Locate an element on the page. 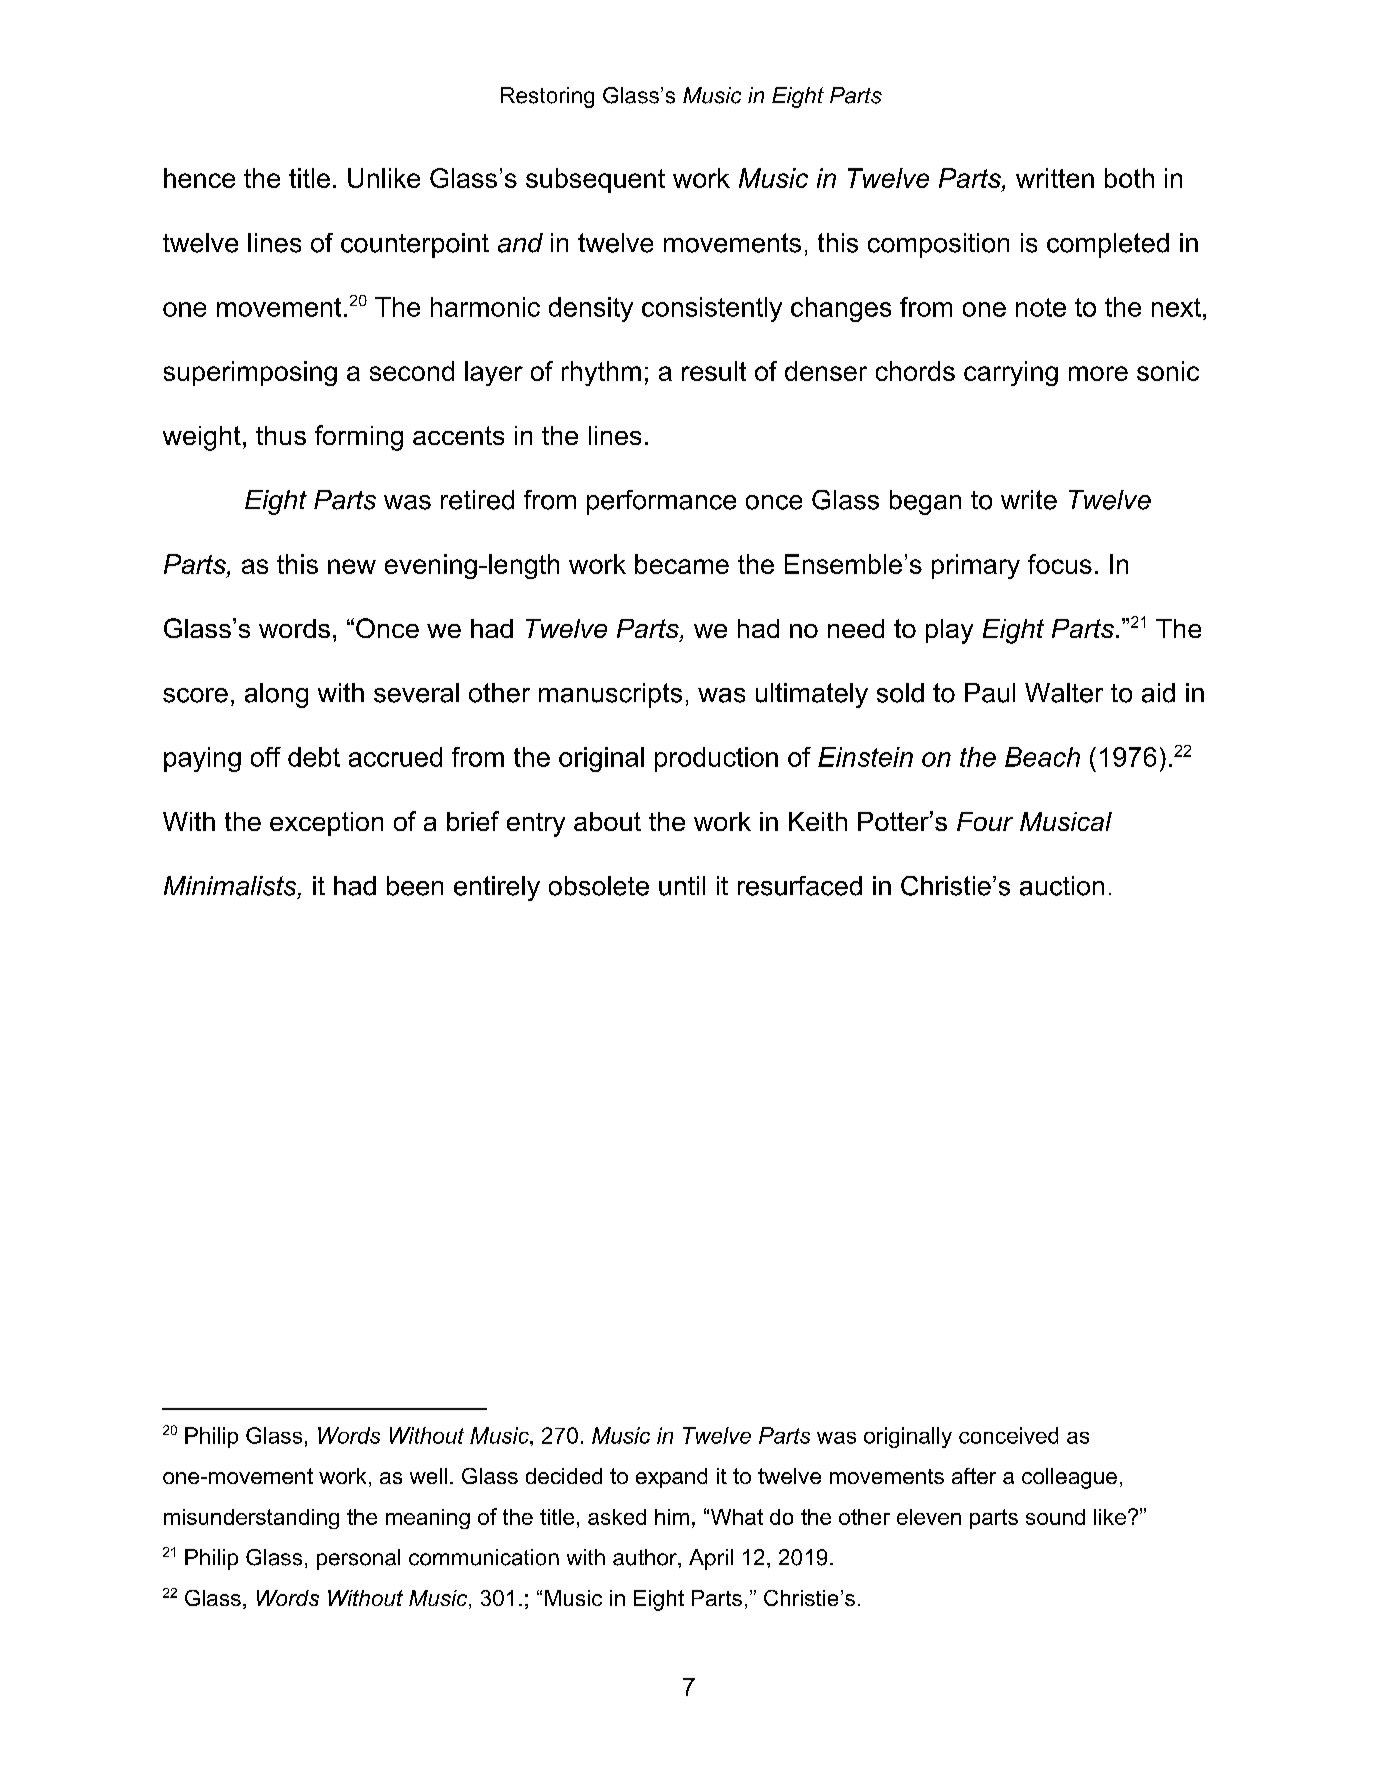 The image size is (1381, 1787). misunderstanding is located at coordinates (251, 1519).
